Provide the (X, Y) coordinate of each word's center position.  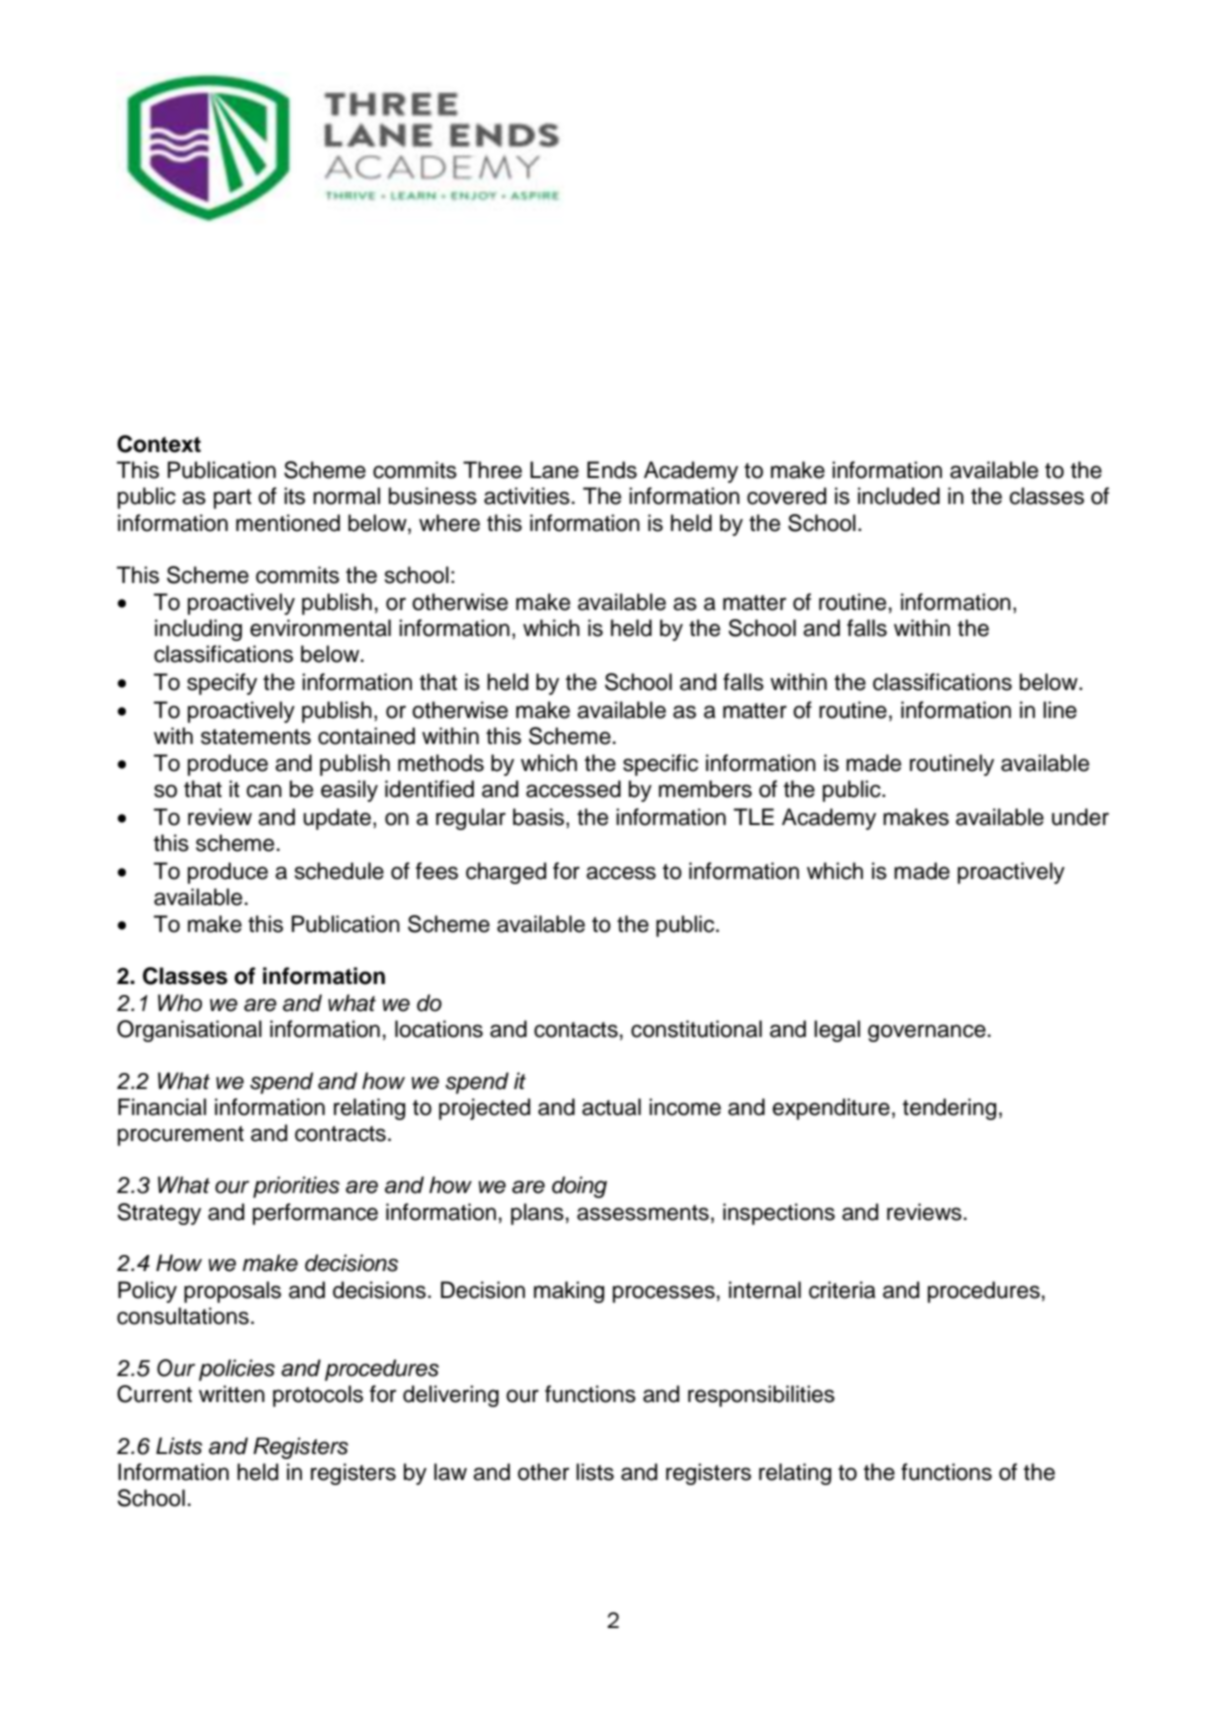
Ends (612, 470)
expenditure (831, 1109)
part (233, 499)
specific (660, 765)
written (232, 1394)
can (264, 791)
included (899, 496)
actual (611, 1107)
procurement (181, 1136)
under (1080, 817)
